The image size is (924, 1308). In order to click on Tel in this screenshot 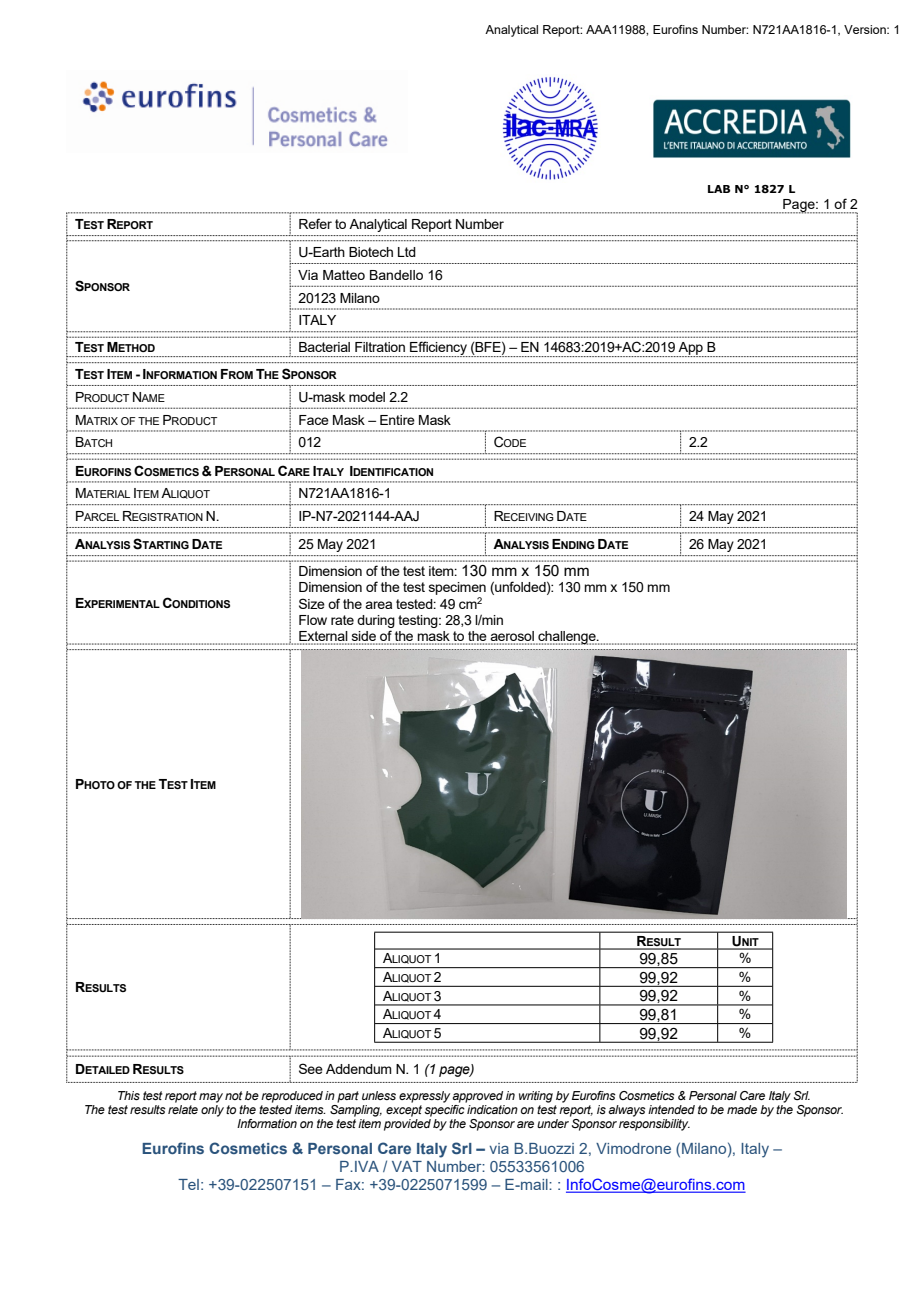, I will do `click(188, 1184)`.
